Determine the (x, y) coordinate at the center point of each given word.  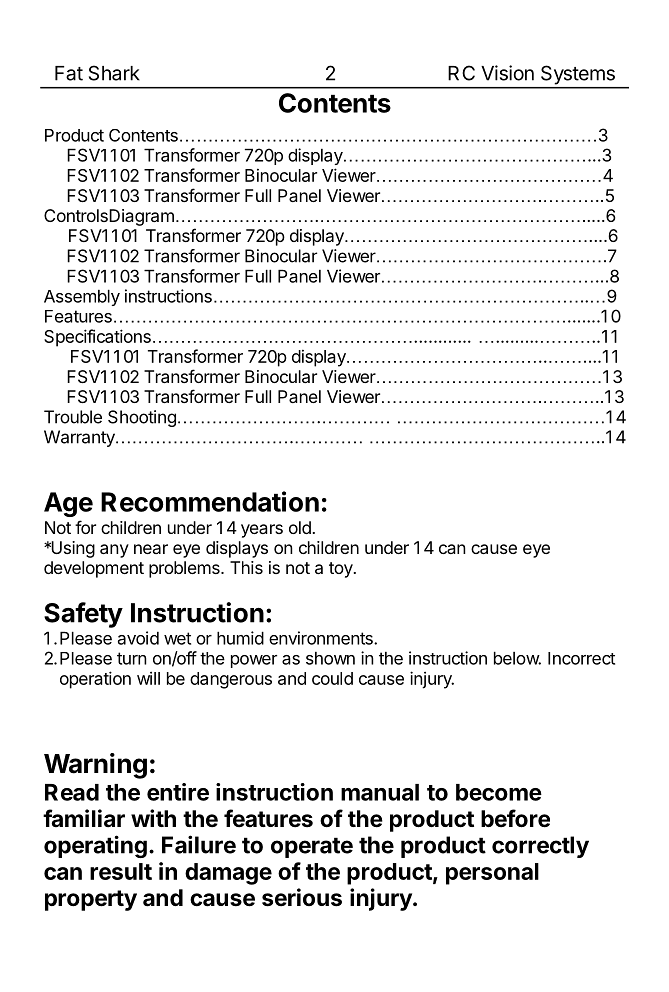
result (121, 871)
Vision (507, 73)
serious (302, 897)
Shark (114, 73)
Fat (69, 73)
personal (492, 874)
